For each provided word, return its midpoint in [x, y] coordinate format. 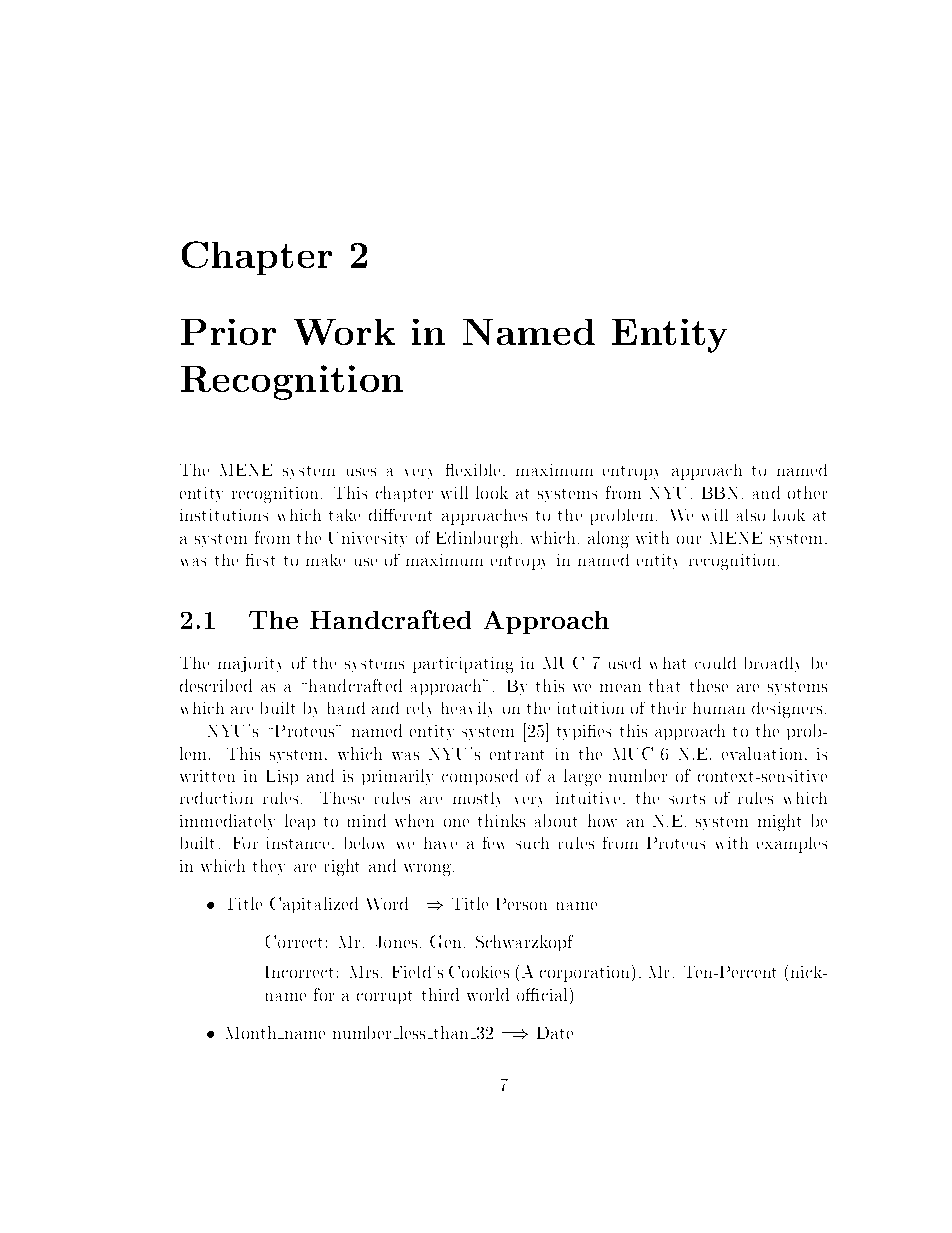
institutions [224, 515]
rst [266, 561]
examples [792, 845]
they [269, 867]
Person [522, 904]
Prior [228, 332]
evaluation [762, 753]
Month [252, 1032]
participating [463, 665]
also [751, 515]
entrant [517, 755]
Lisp [282, 777]
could [715, 663]
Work [344, 332]
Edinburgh [477, 539]
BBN [719, 493]
